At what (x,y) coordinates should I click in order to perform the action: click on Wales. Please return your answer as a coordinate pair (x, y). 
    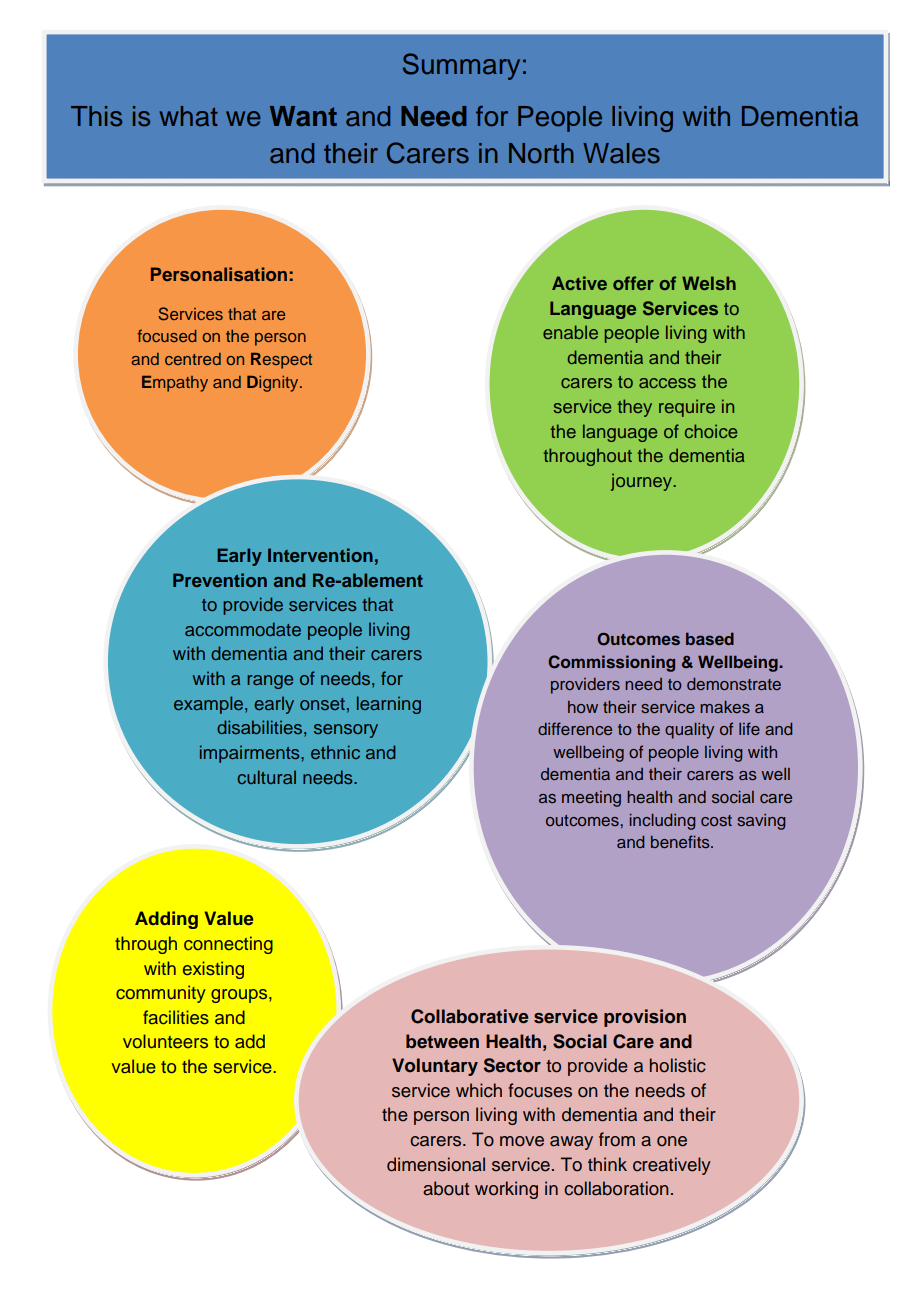
    Looking at the image, I should click on (621, 153).
